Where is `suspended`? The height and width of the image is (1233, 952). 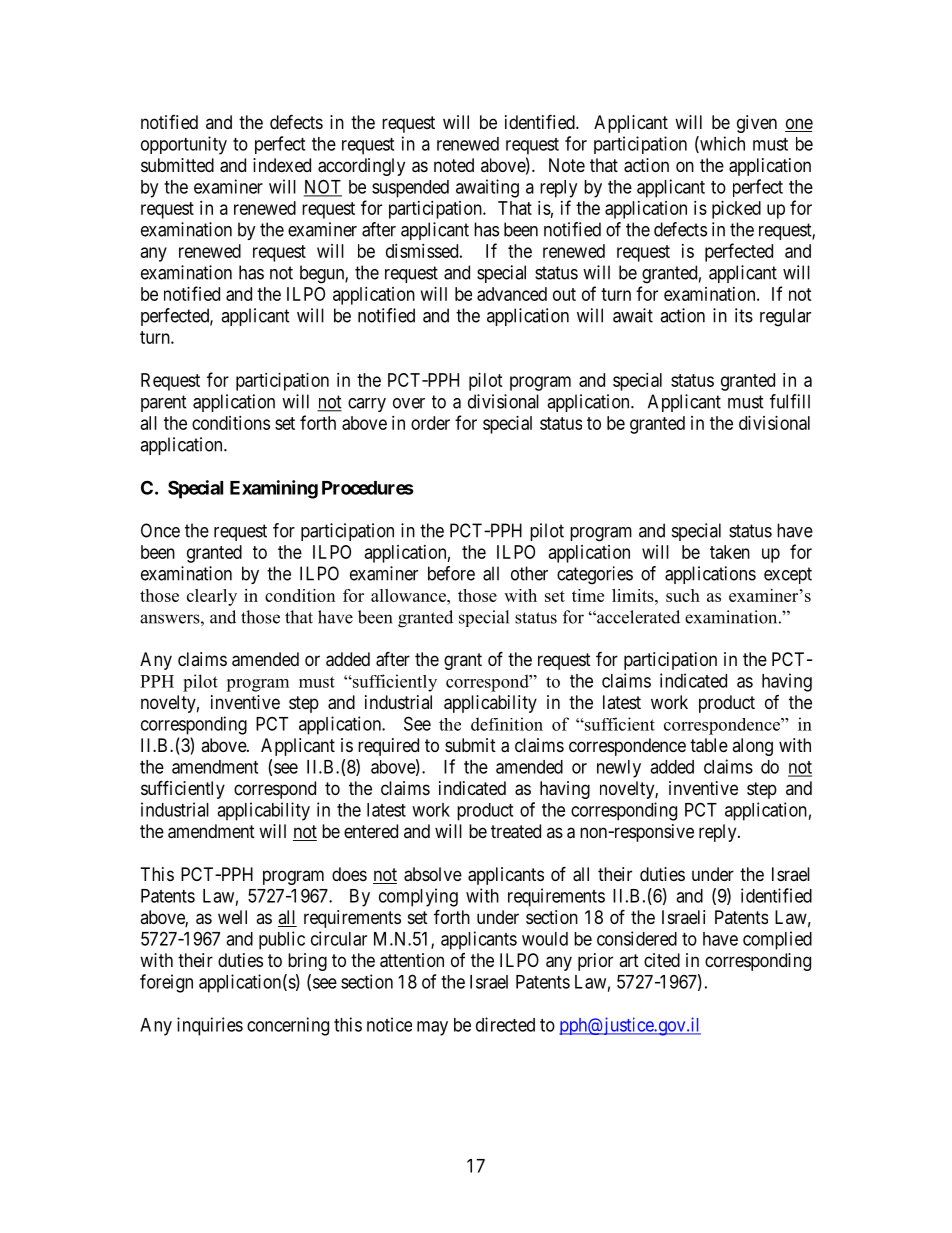 suspended is located at coordinates (410, 189).
